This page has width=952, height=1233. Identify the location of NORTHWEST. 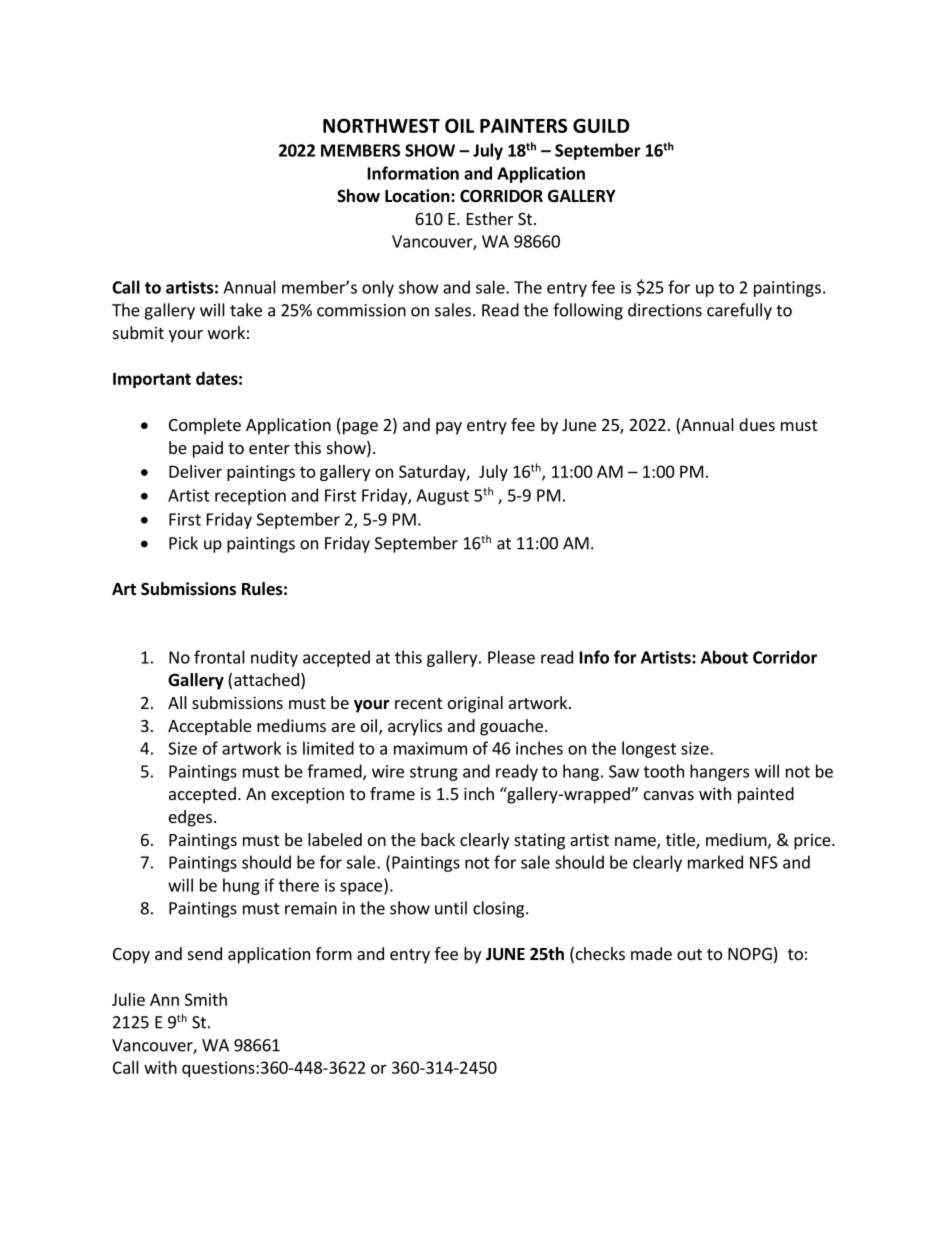
(381, 125).
